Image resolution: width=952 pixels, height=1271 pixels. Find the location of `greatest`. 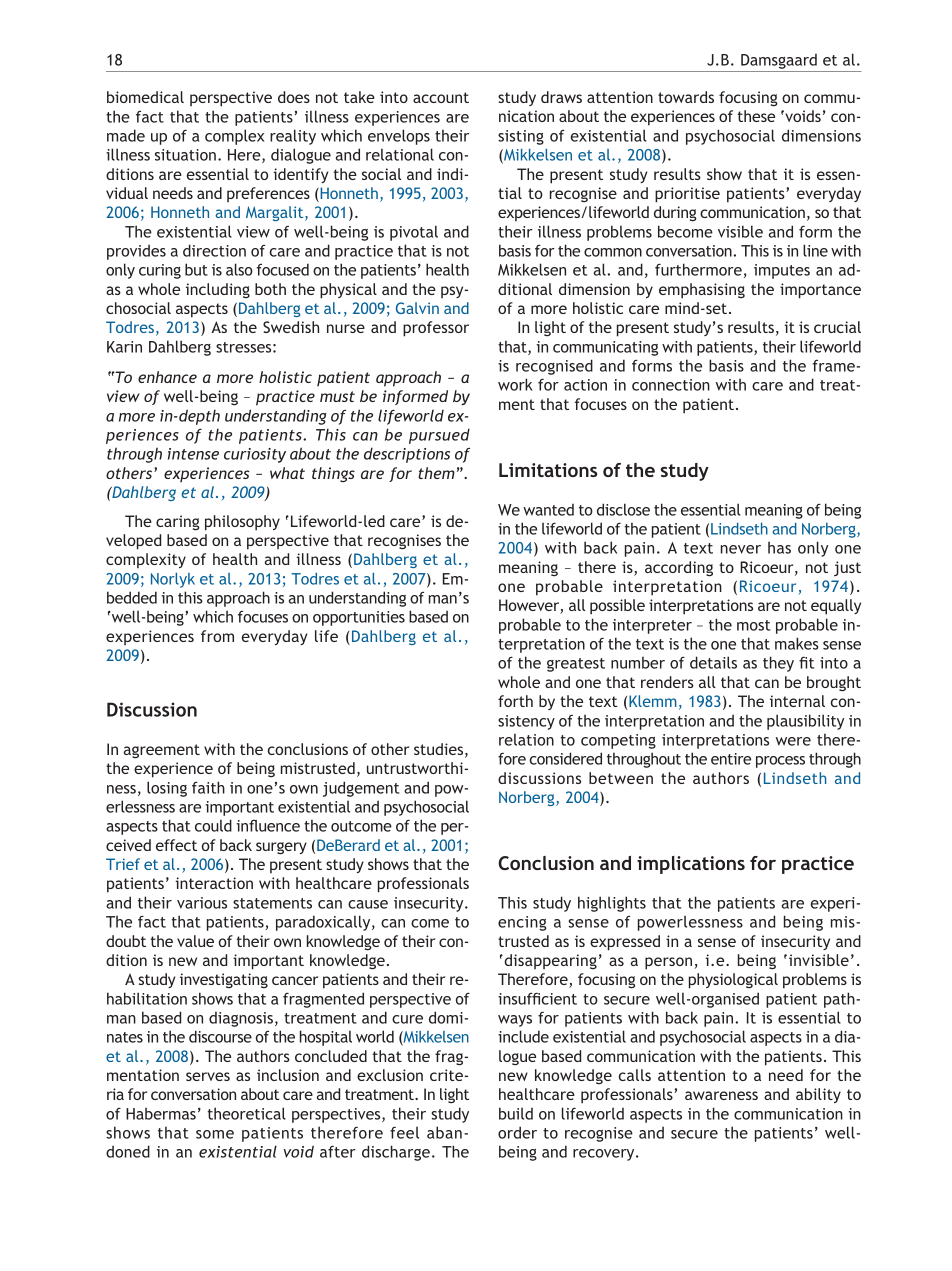

greatest is located at coordinates (576, 665).
